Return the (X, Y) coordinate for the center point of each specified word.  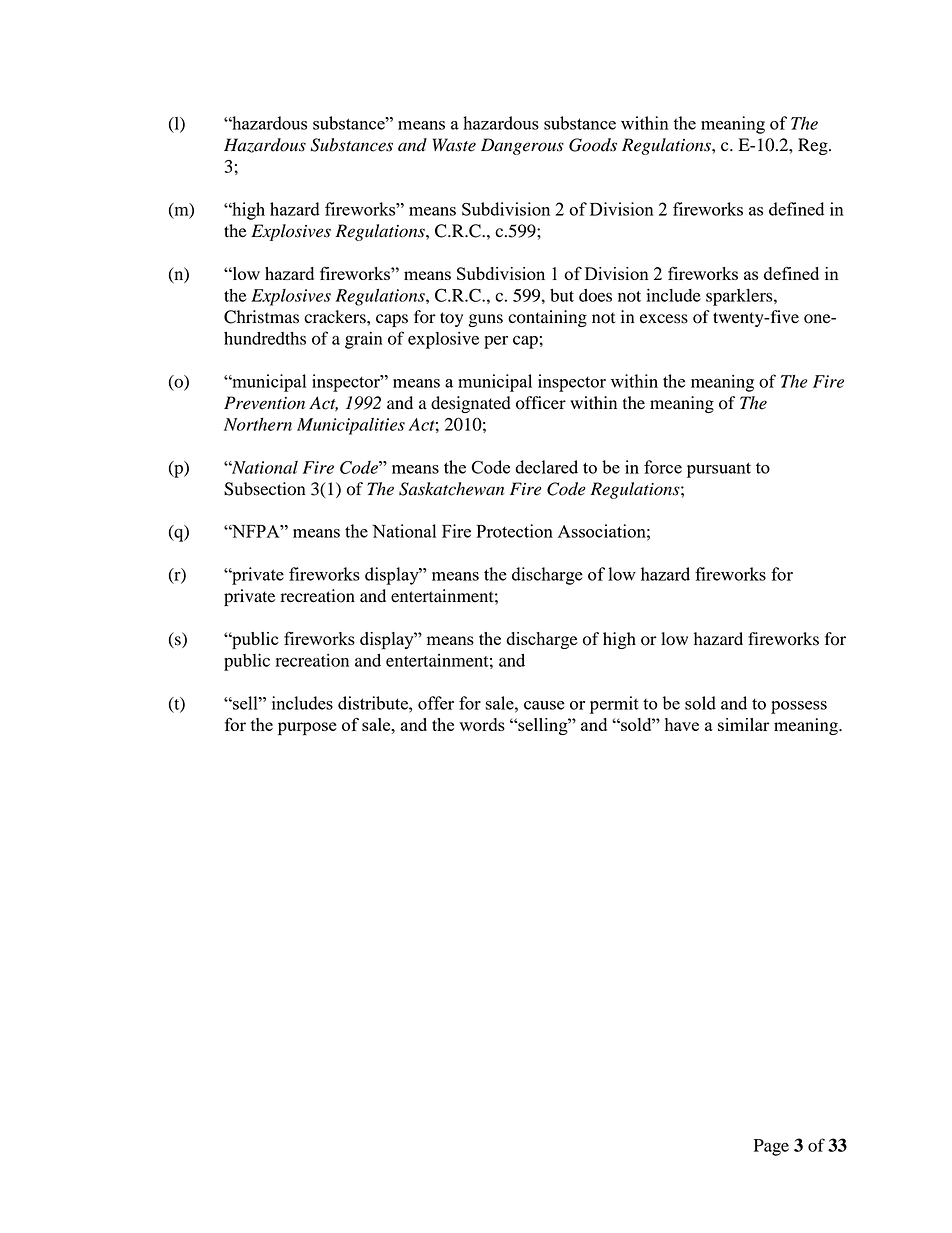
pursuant (719, 470)
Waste (454, 145)
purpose (307, 729)
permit (614, 705)
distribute (374, 703)
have (682, 724)
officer (541, 403)
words (482, 724)
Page (771, 1147)
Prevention (264, 403)
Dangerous (522, 146)
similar (743, 724)
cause (544, 705)
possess (799, 707)
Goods (593, 145)
